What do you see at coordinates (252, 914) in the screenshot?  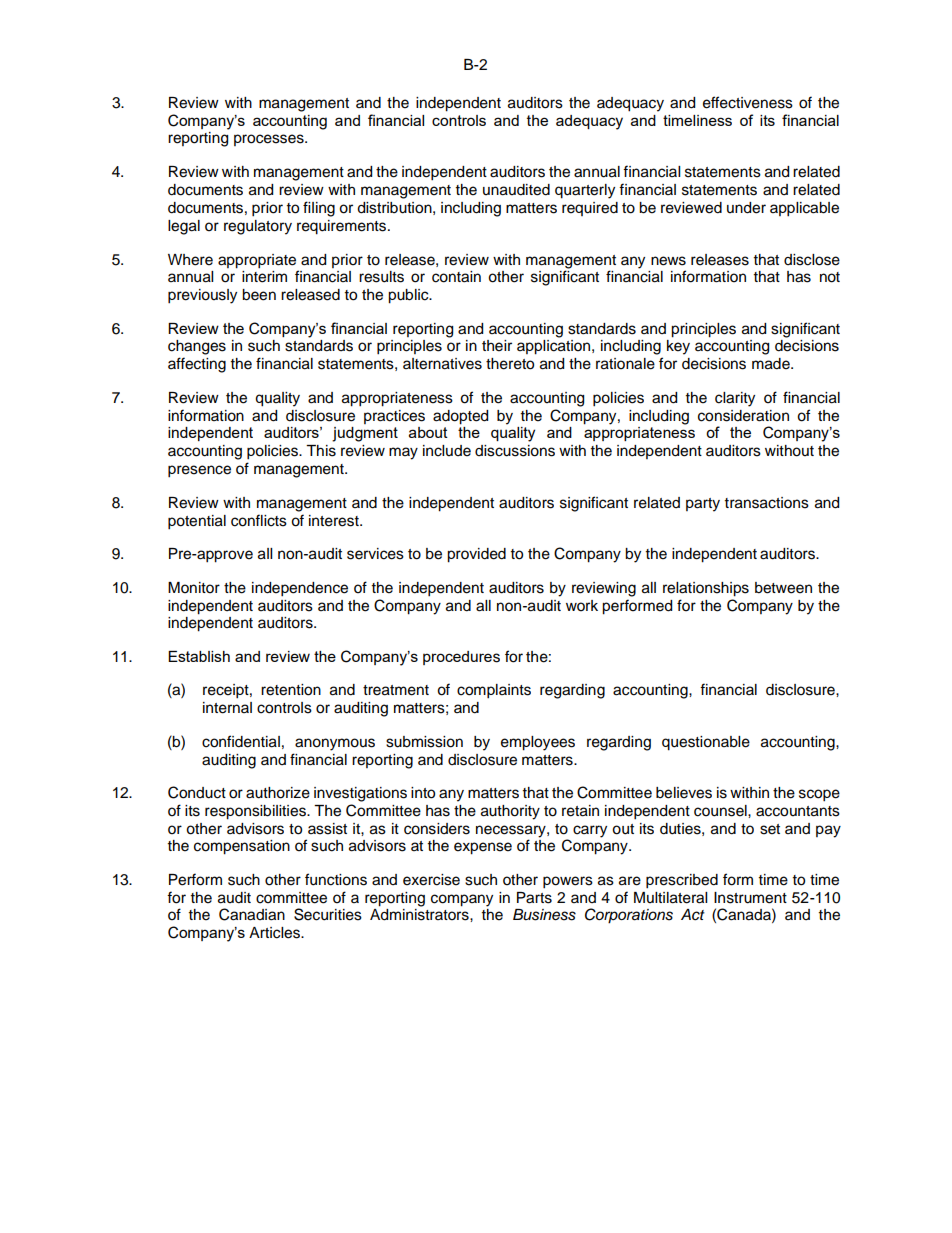 I see `Canadian` at bounding box center [252, 914].
